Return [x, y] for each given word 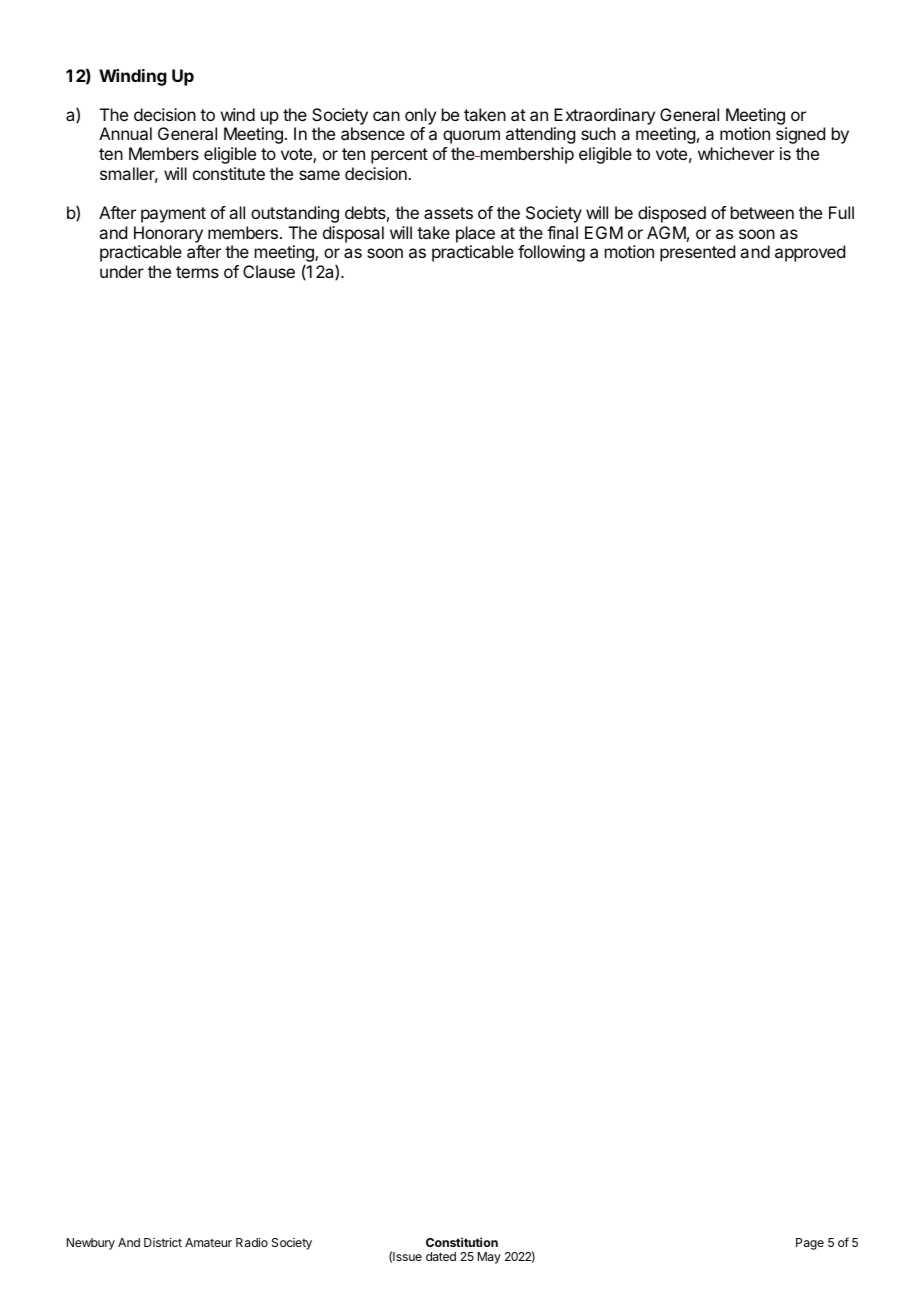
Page [810, 1244]
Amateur [208, 1242]
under [122, 271]
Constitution [462, 1242]
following [551, 253]
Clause [269, 271]
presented [697, 253]
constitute [229, 173]
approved [810, 253]
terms [197, 272]
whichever [736, 153]
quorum [471, 137]
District [163, 1242]
